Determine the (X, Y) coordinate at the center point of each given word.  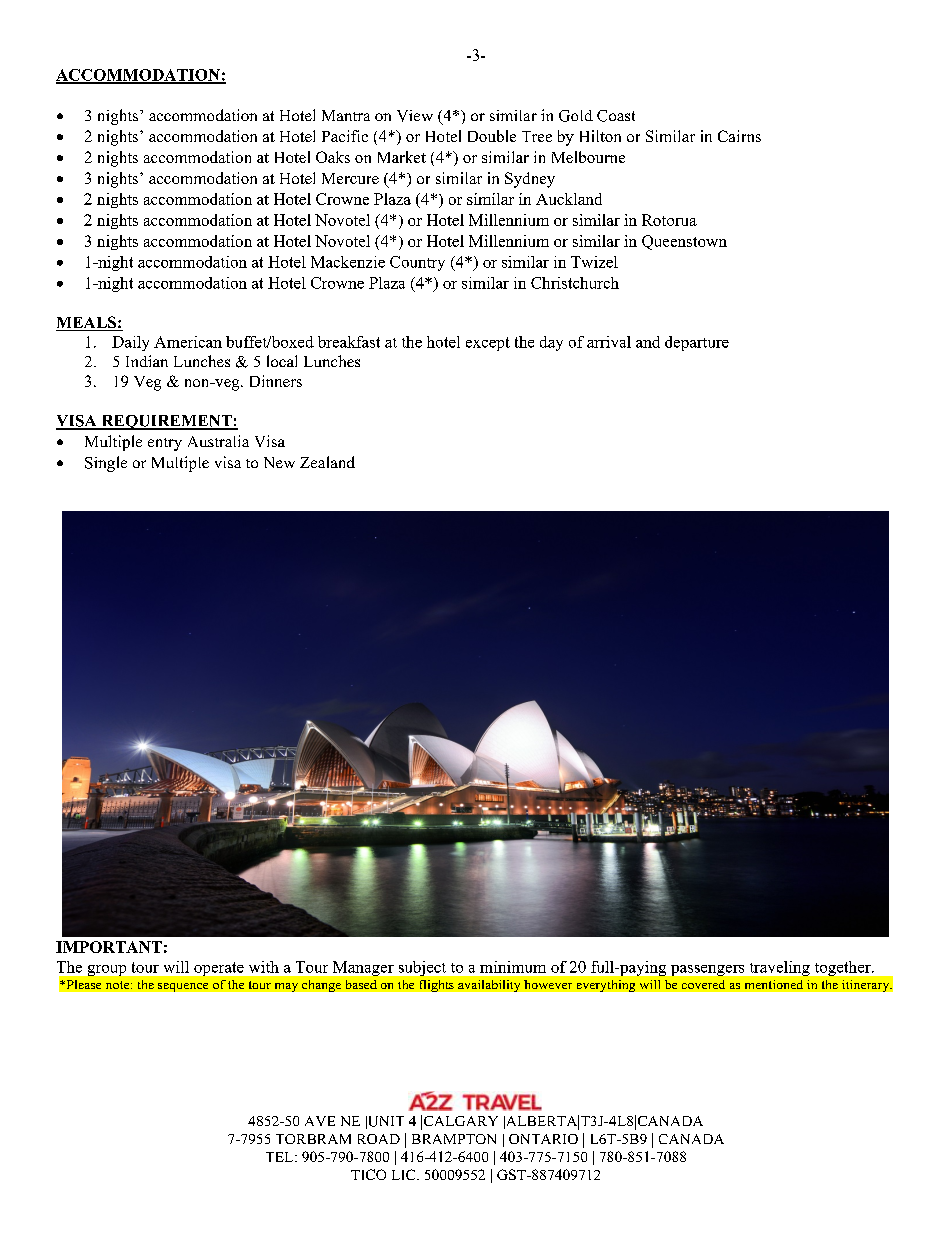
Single (106, 464)
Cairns (739, 136)
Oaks (333, 157)
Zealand (327, 462)
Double (492, 136)
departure (697, 343)
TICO (368, 1174)
